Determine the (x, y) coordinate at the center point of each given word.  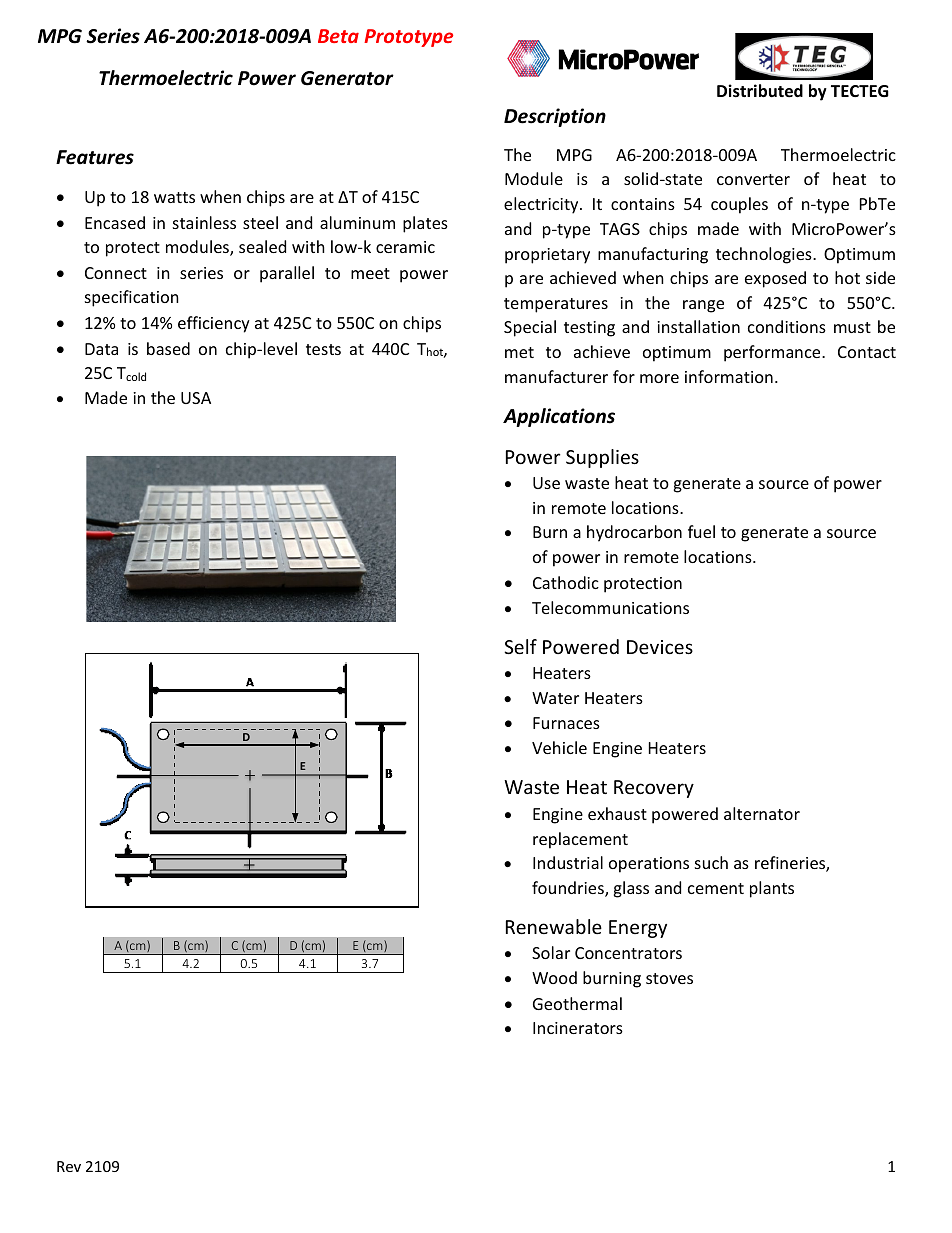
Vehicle (559, 747)
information (729, 376)
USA (196, 398)
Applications (559, 417)
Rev (69, 1166)
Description (555, 117)
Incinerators (578, 1028)
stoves (669, 978)
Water (555, 698)
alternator (762, 813)
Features (95, 157)
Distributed (760, 91)
